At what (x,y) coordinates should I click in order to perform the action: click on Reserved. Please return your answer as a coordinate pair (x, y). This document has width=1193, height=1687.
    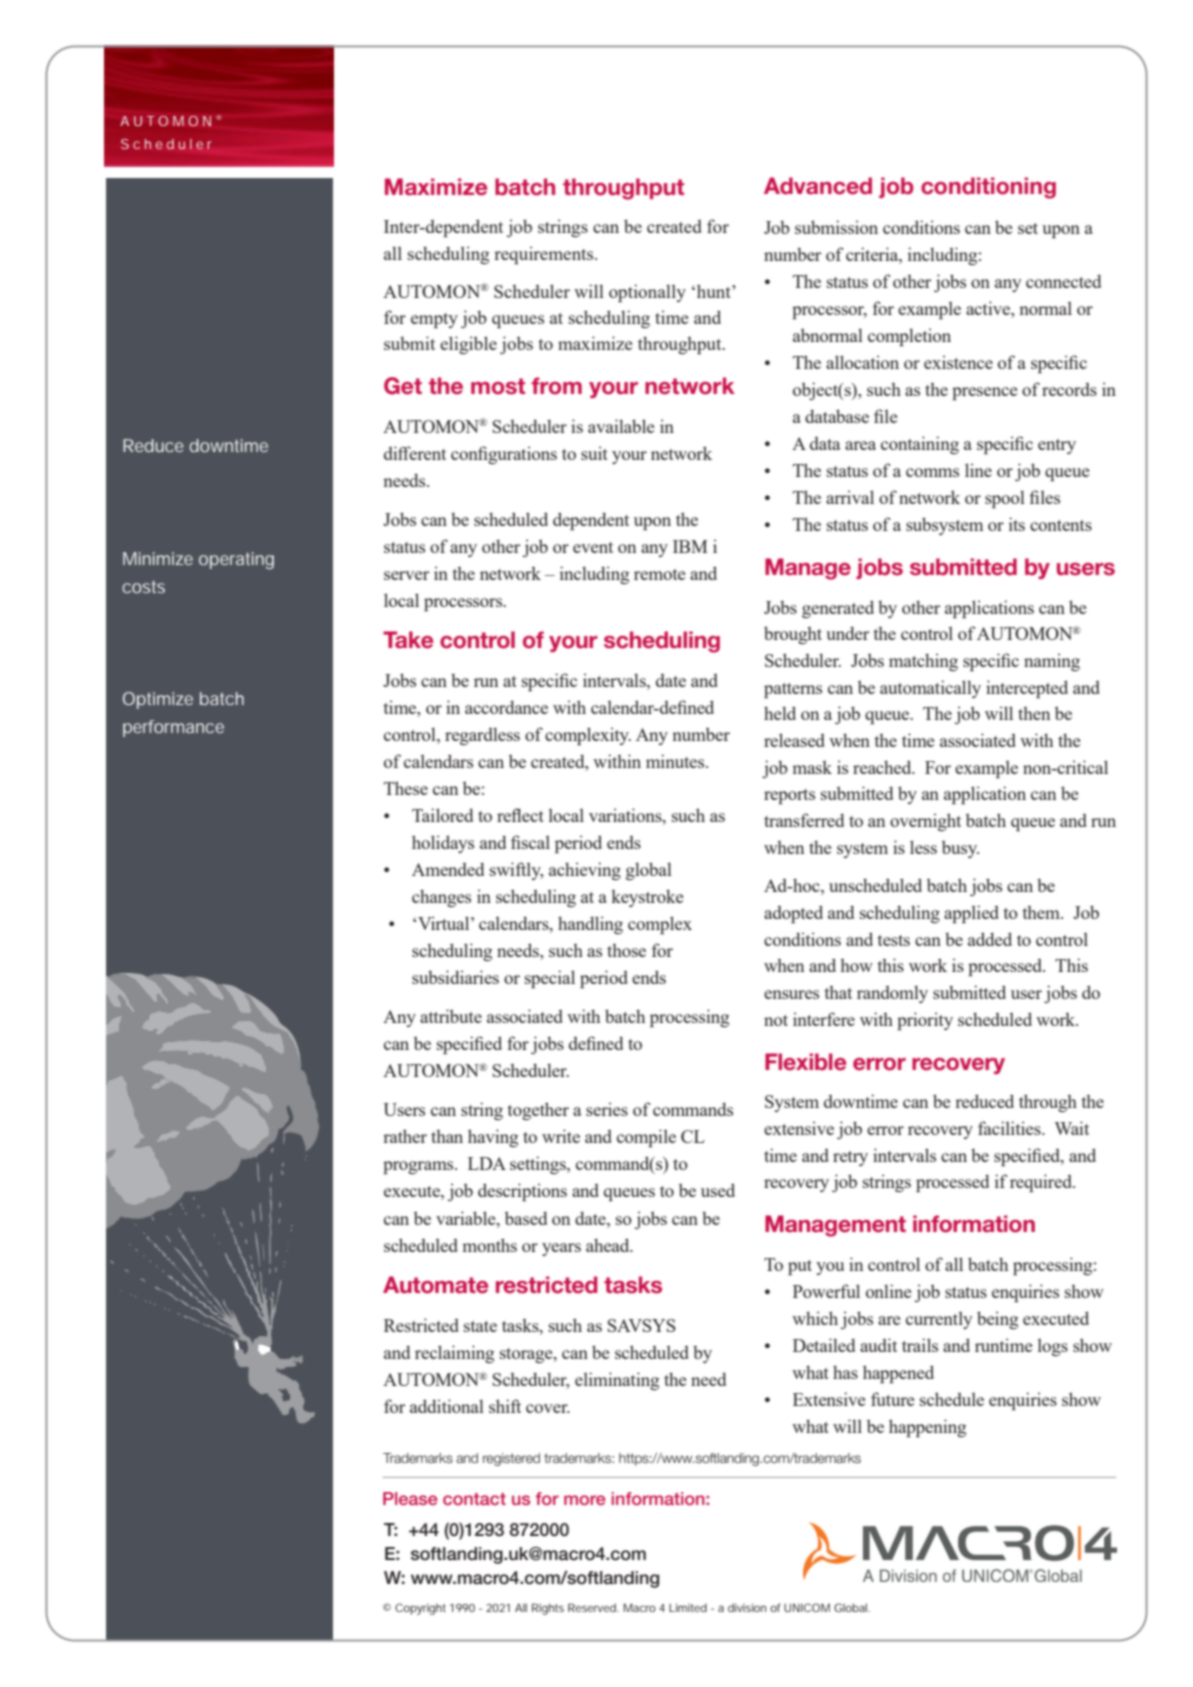
    Looking at the image, I should click on (593, 1607).
